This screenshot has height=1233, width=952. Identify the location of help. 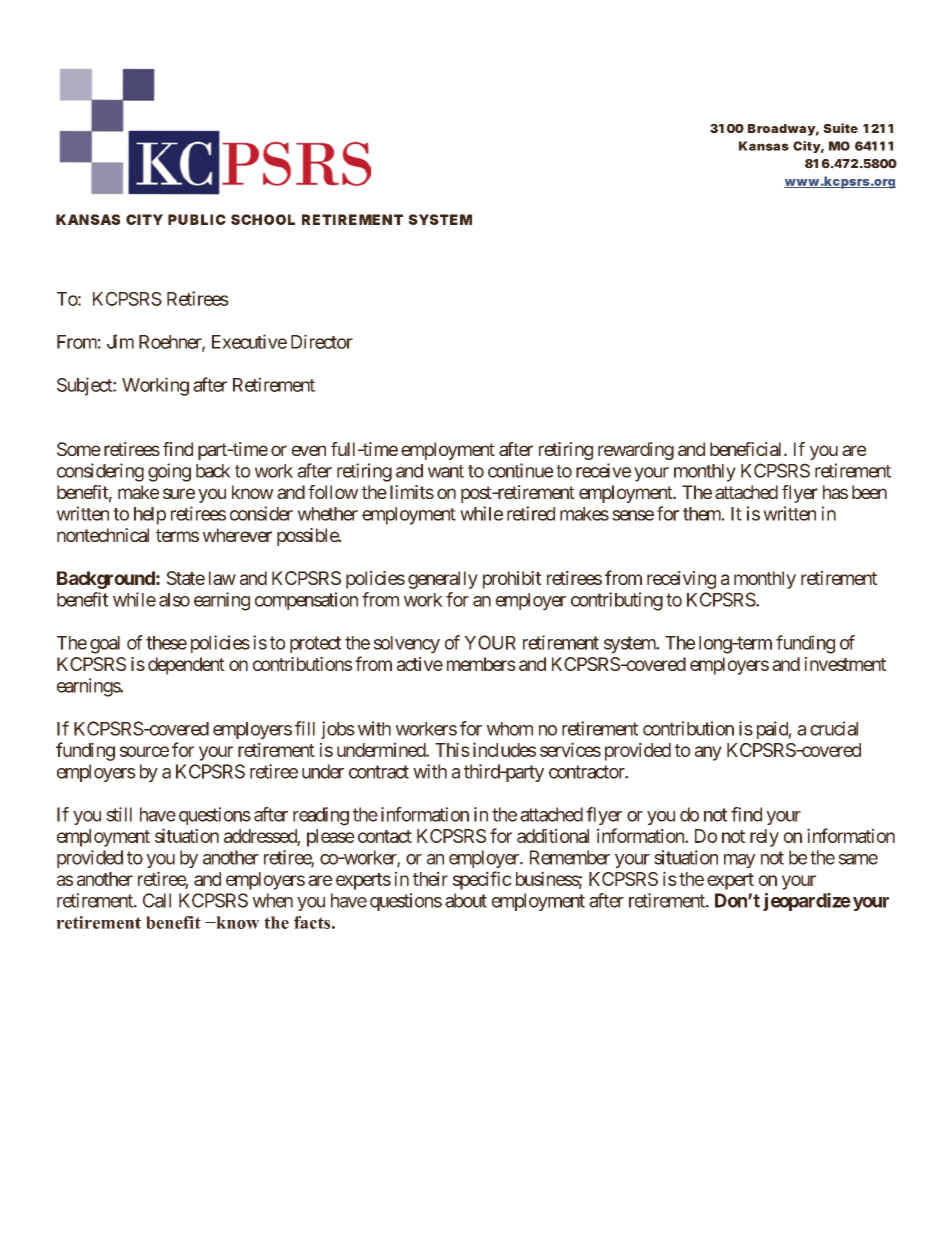
(150, 516).
